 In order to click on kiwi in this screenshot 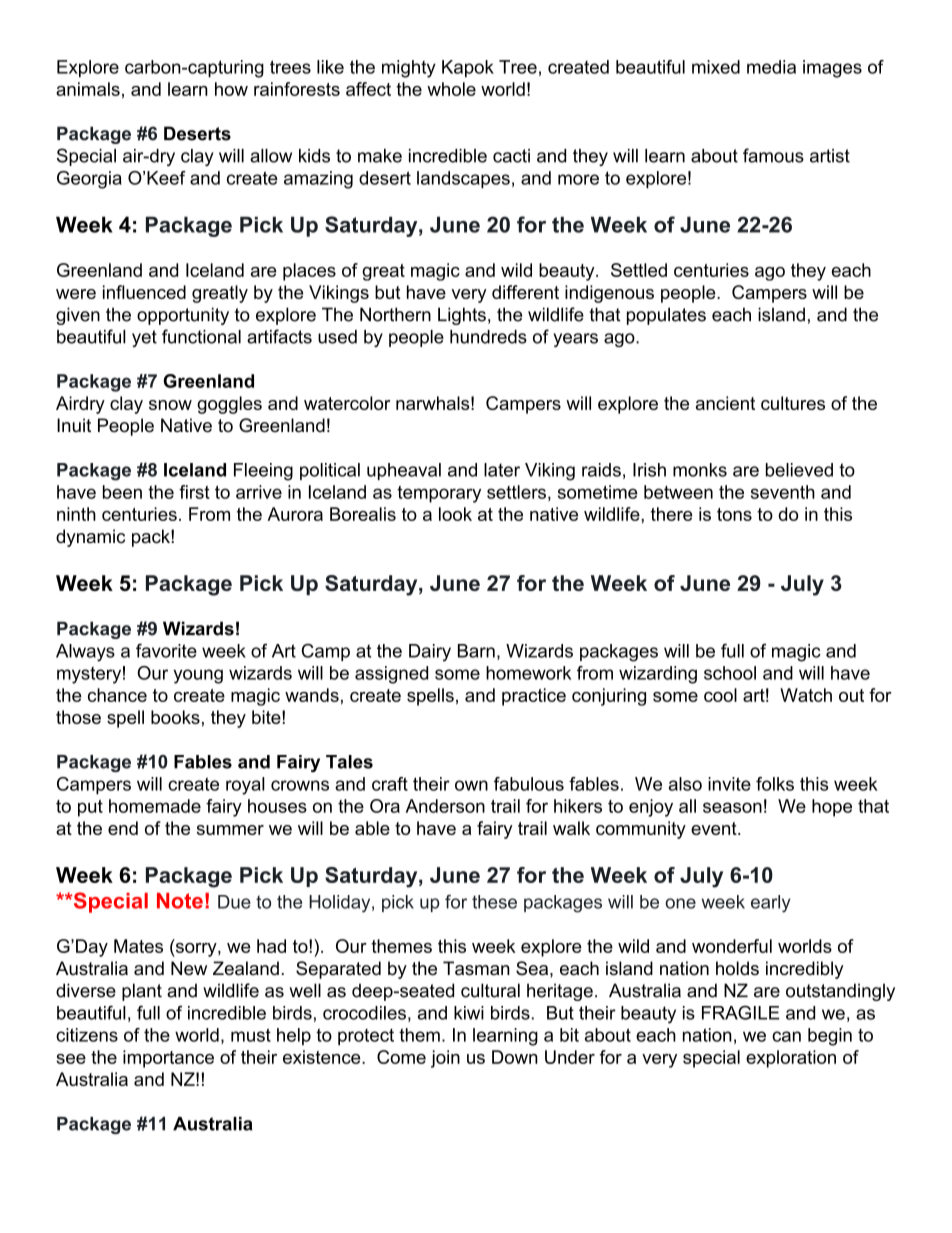, I will do `click(469, 1013)`.
